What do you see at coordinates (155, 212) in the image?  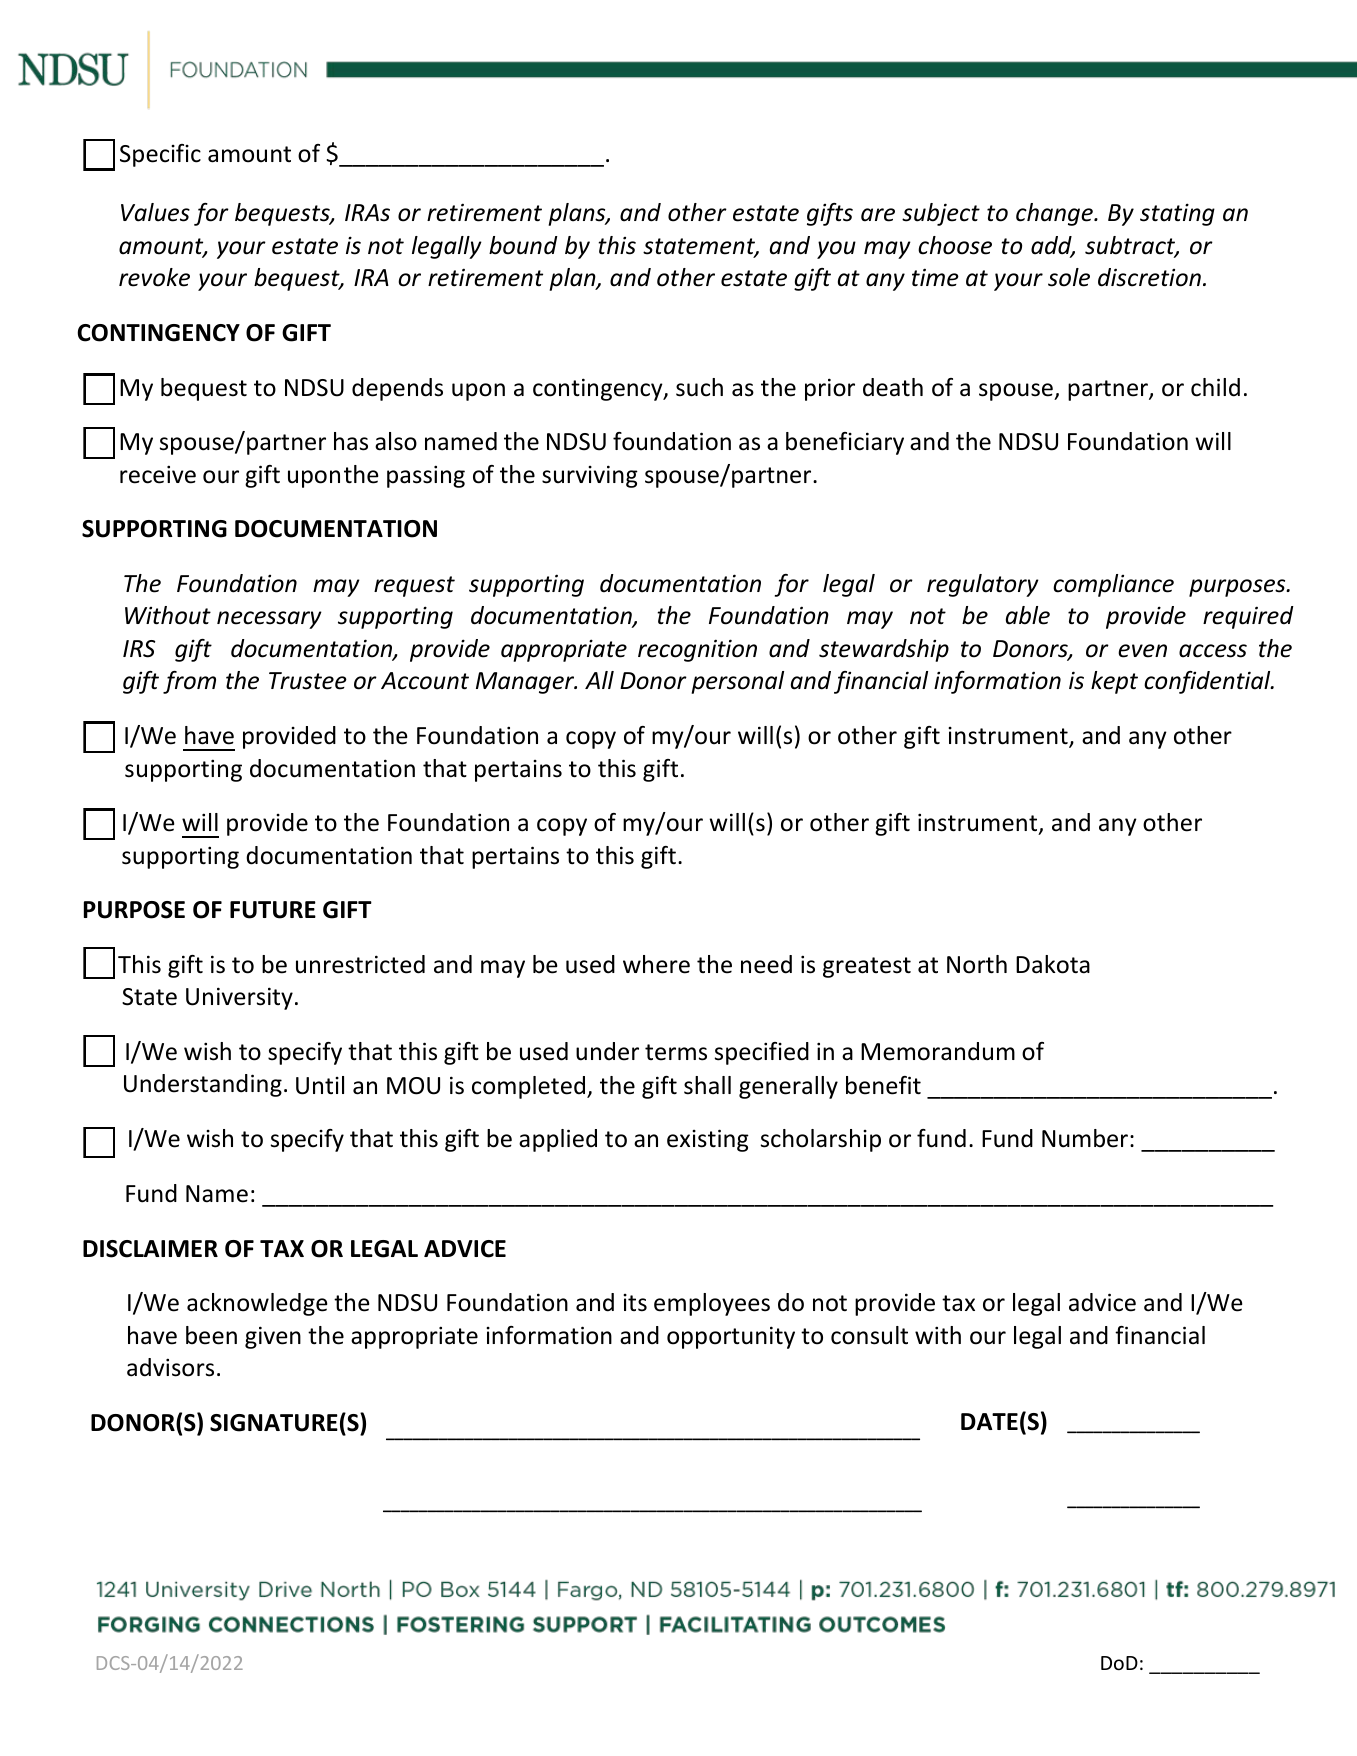 I see `Values` at bounding box center [155, 212].
